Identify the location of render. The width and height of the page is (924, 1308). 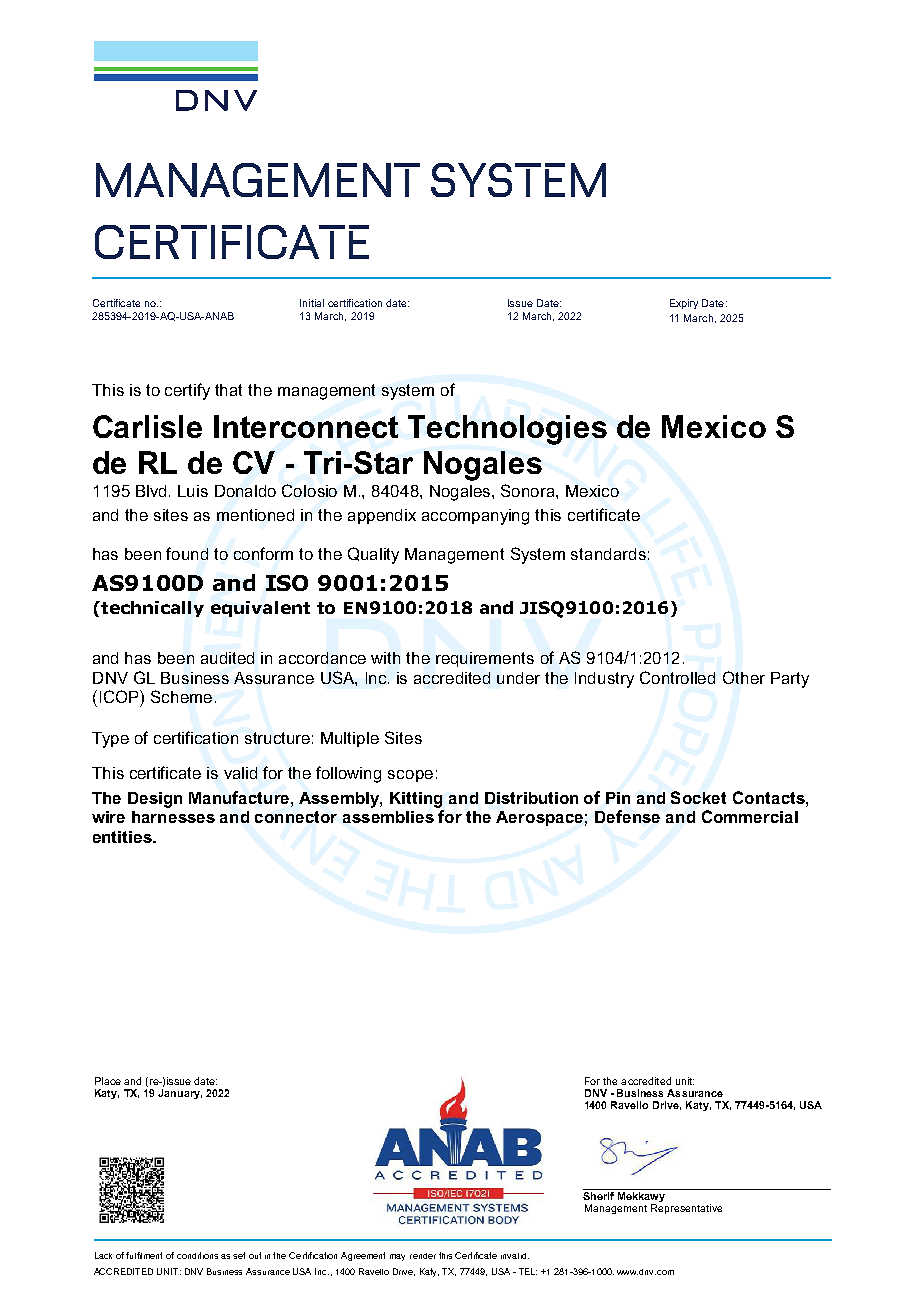
(423, 1256).
